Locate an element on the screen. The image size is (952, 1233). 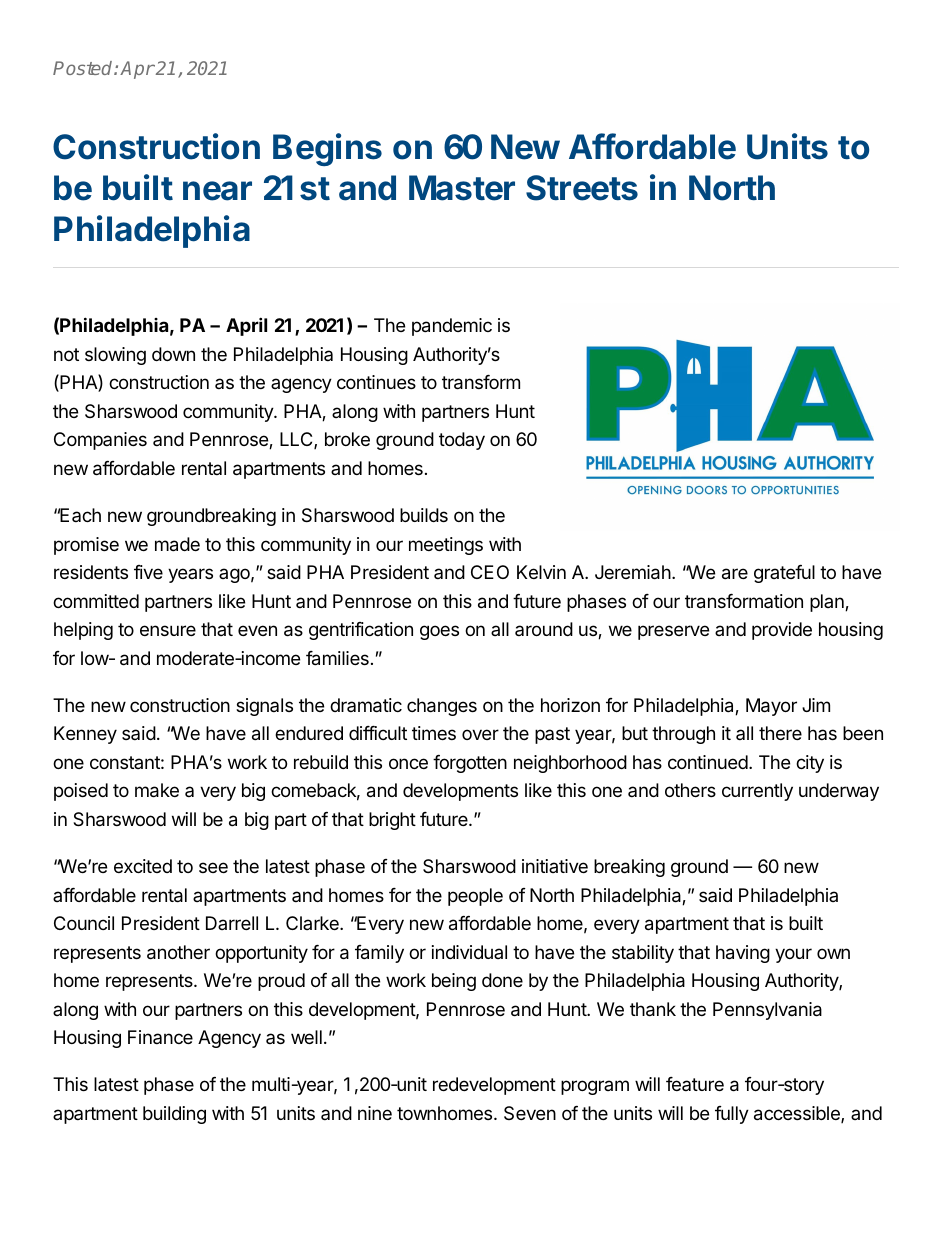
Posted is located at coordinates (84, 68).
